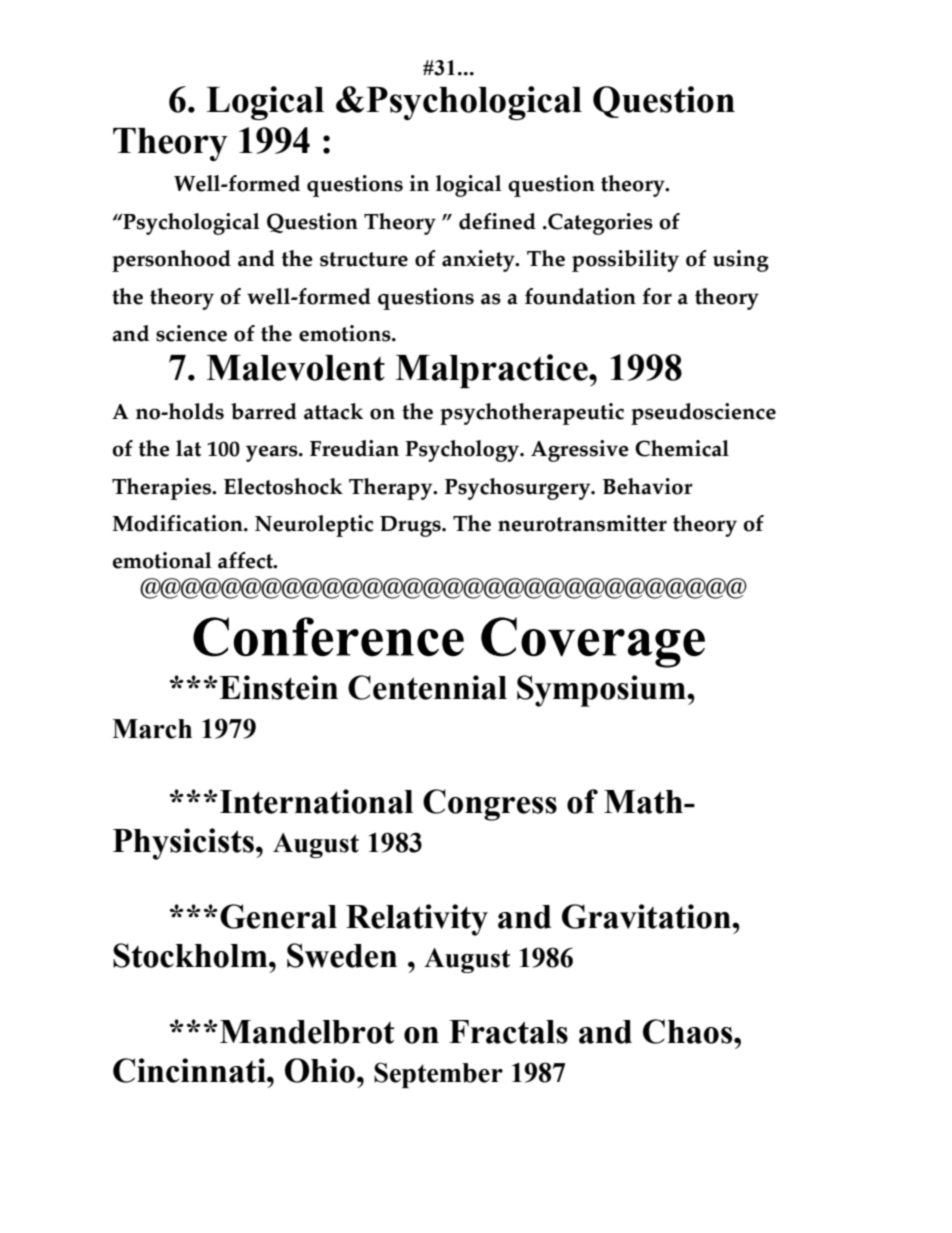 This image has width=952, height=1233. I want to click on possibility, so click(625, 261).
